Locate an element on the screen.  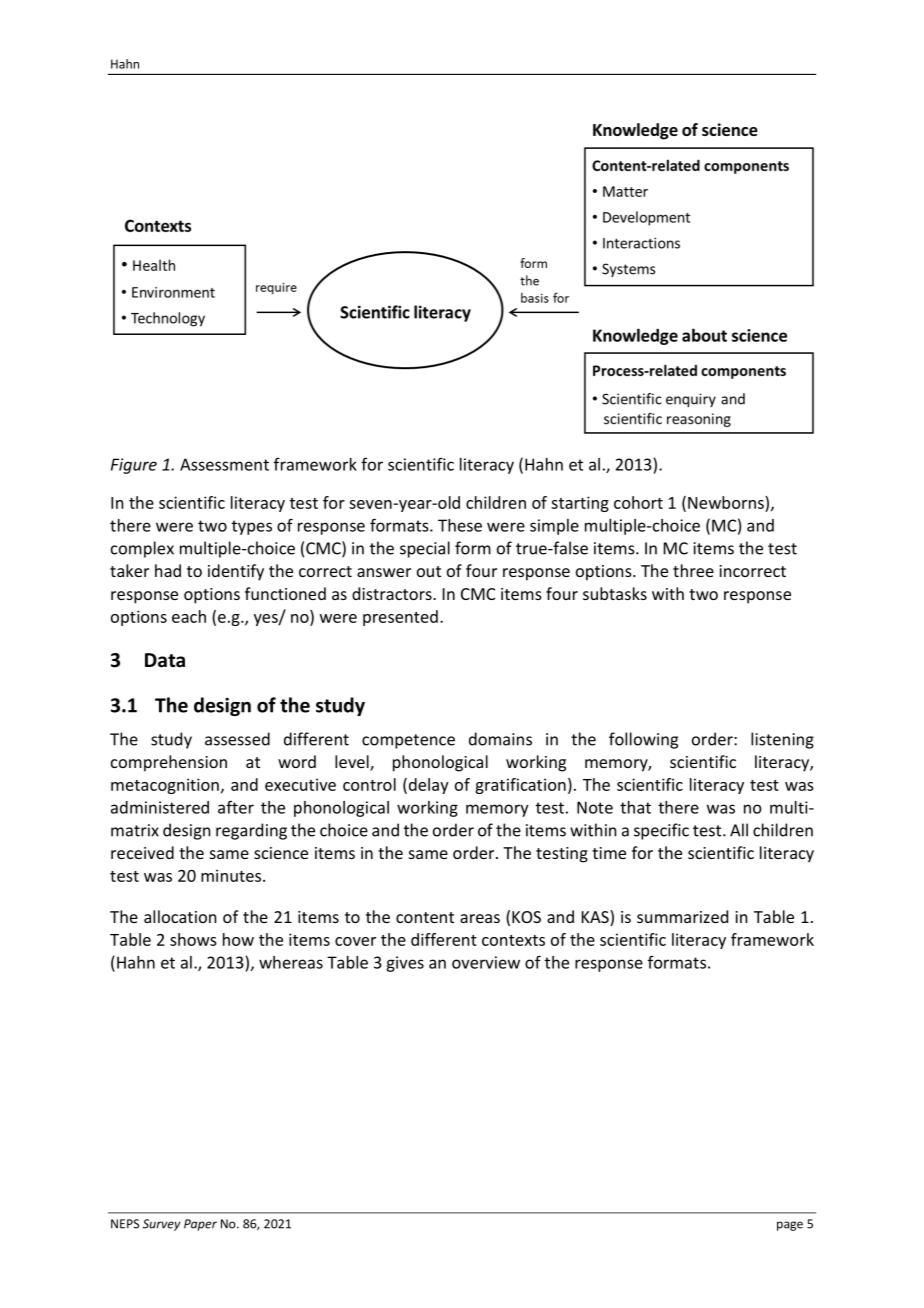
comprehension is located at coordinates (169, 763).
